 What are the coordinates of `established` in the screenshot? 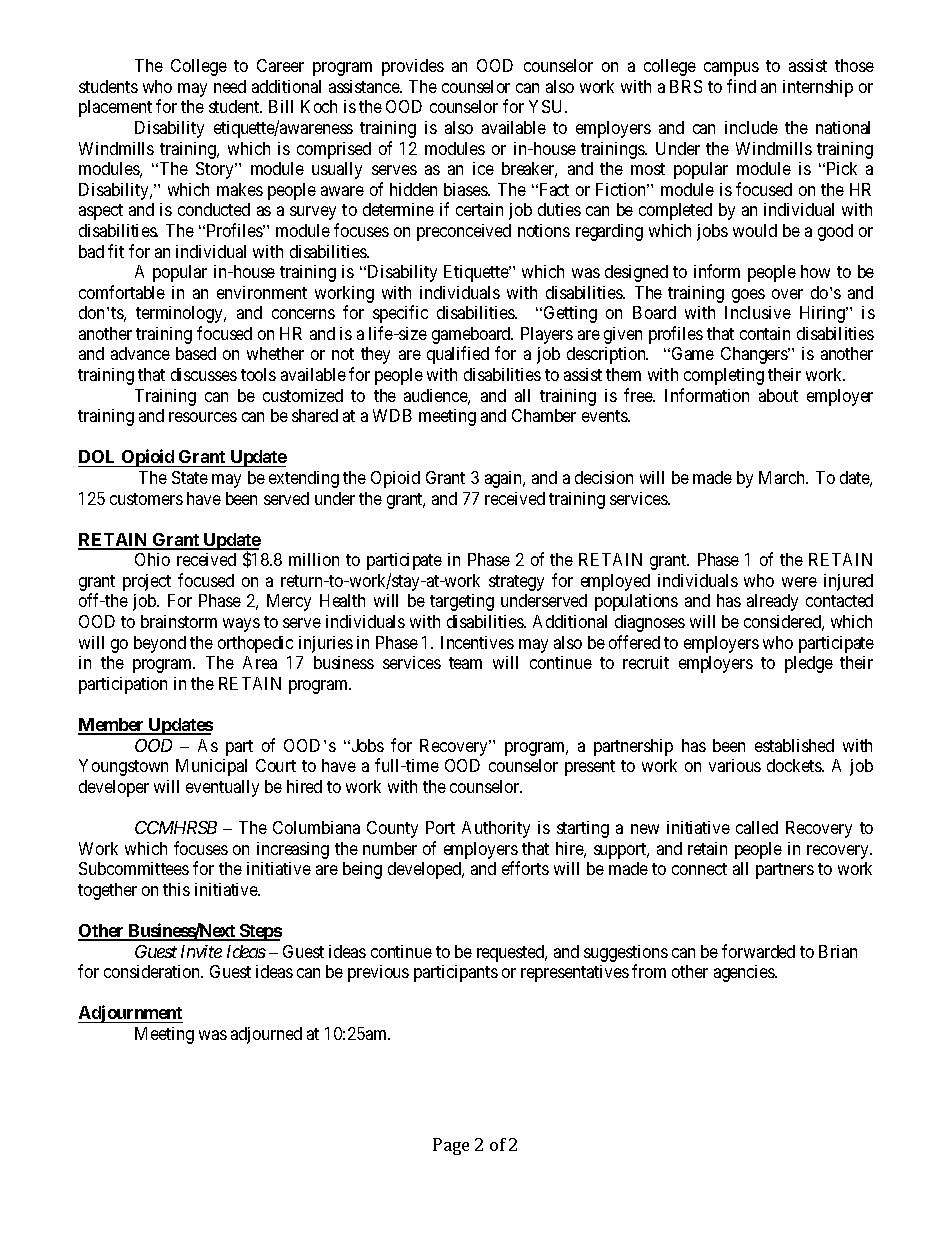 It's located at (794, 745).
